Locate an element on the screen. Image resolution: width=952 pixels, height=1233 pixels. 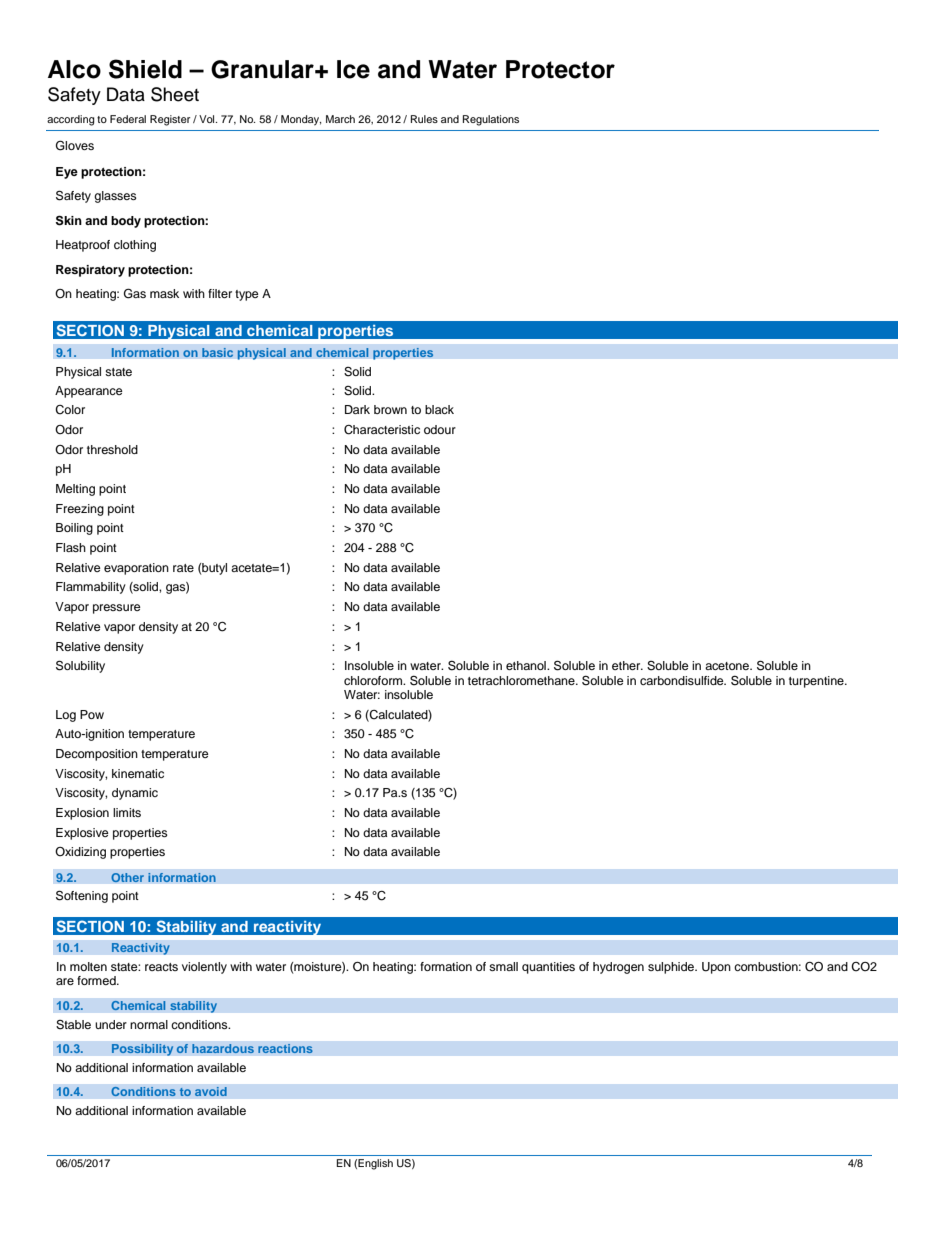
Upon is located at coordinates (716, 968).
